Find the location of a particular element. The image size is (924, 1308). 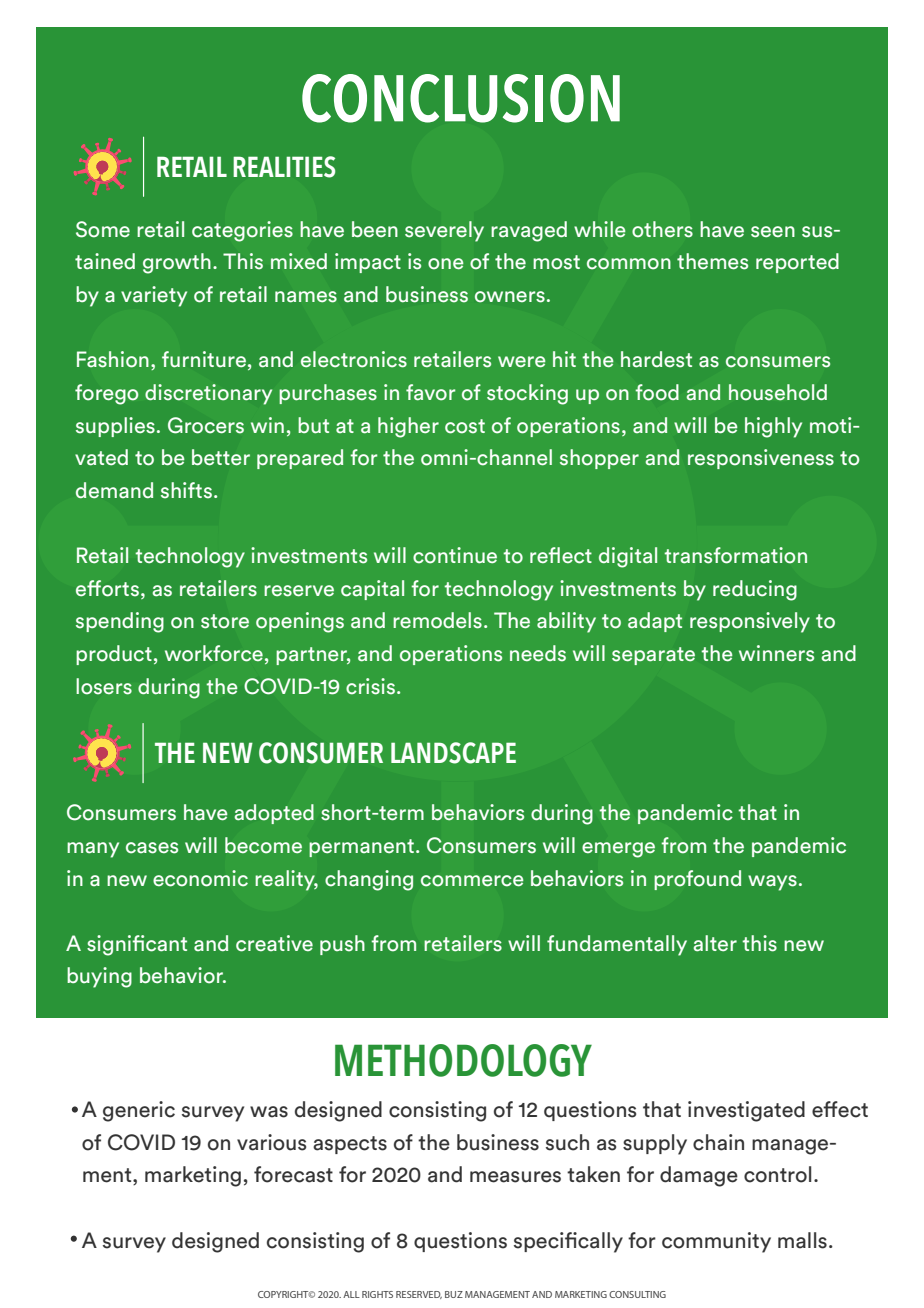

CONCLUSION is located at coordinates (461, 98).
